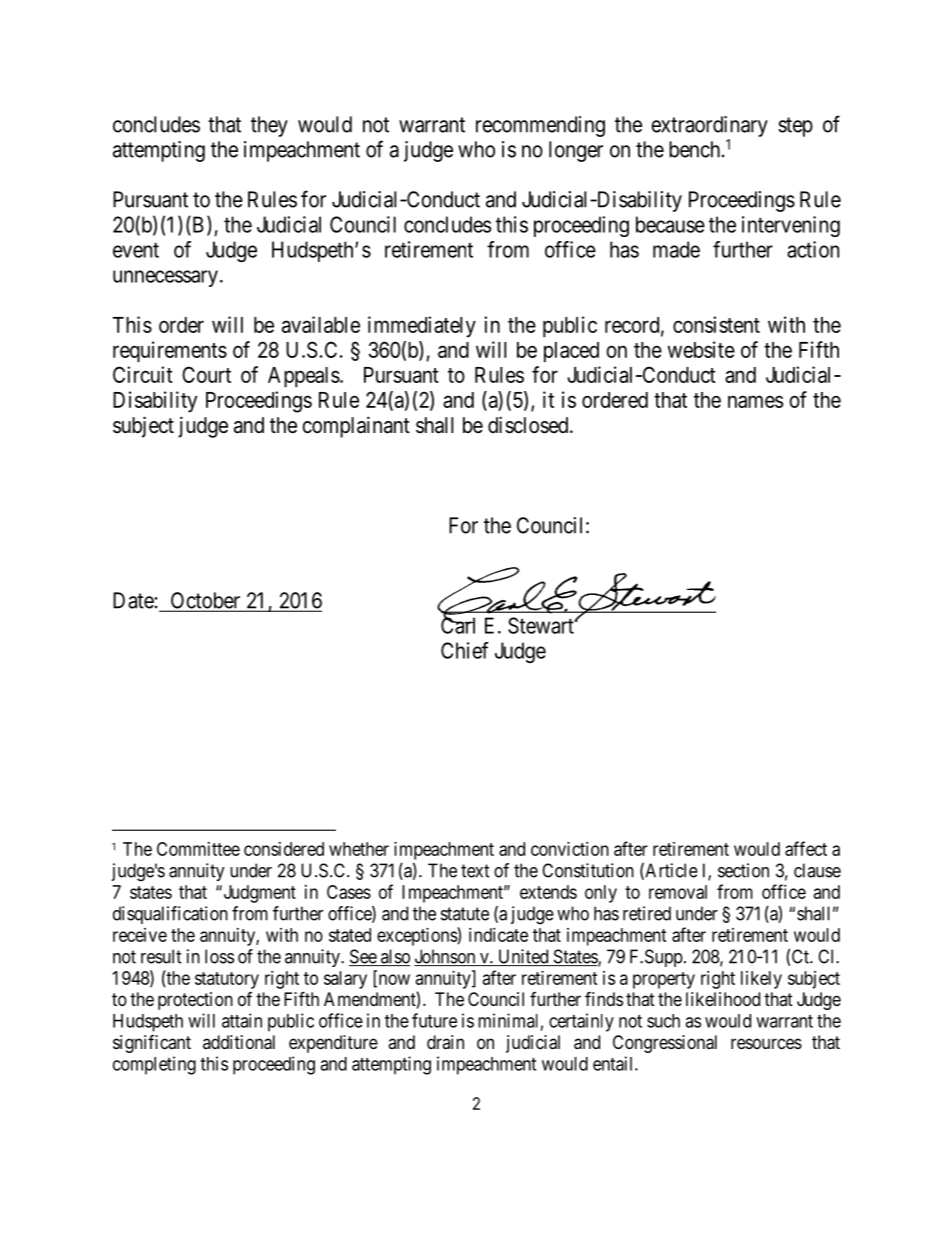 This document has width=952, height=1233. Describe the element at coordinates (766, 1043) in the document. I see `resources` at that location.
